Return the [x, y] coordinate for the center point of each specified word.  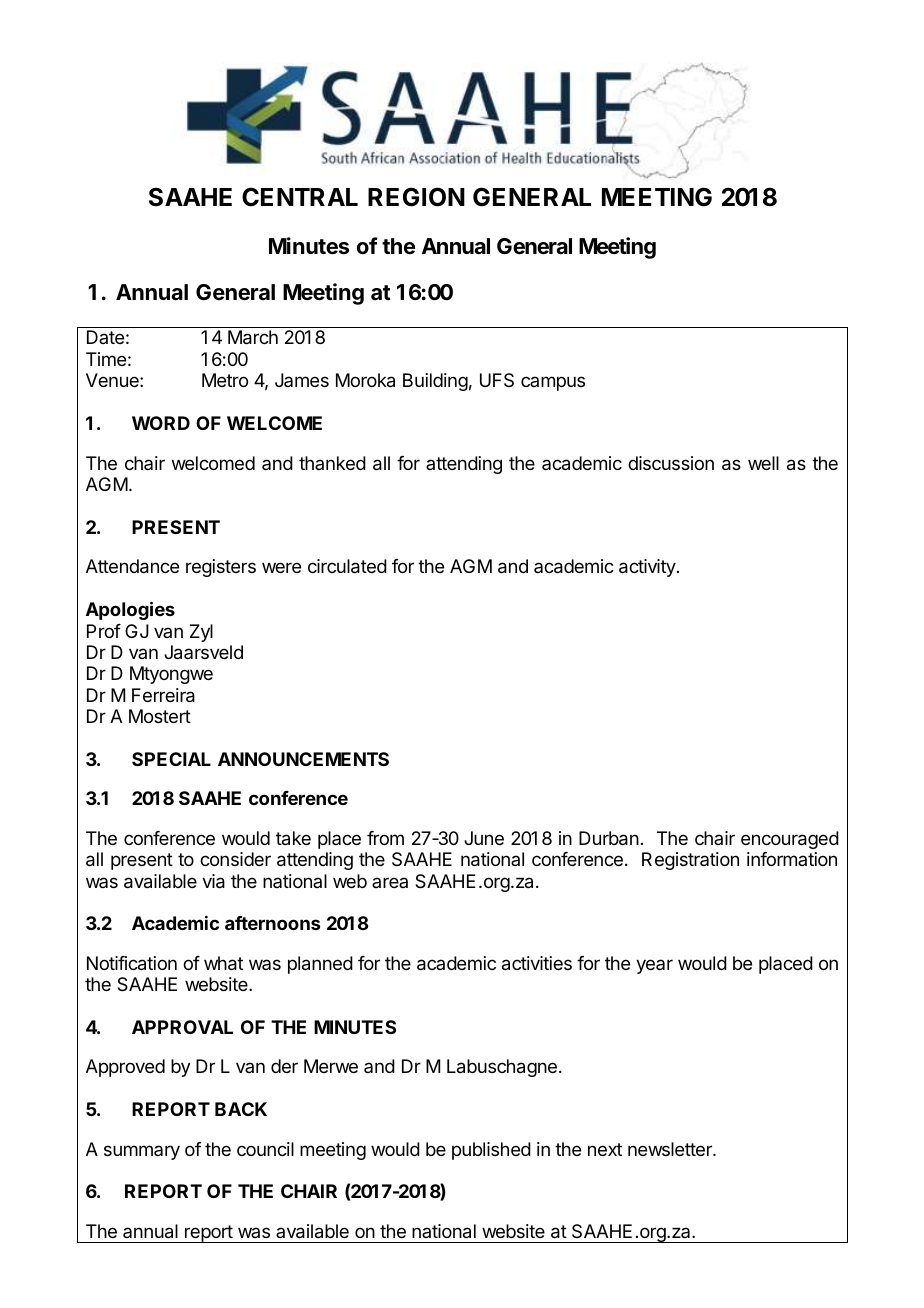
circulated [347, 566]
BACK [241, 1109]
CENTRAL [300, 197]
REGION [416, 197]
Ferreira [163, 695]
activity [647, 568]
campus [553, 383]
